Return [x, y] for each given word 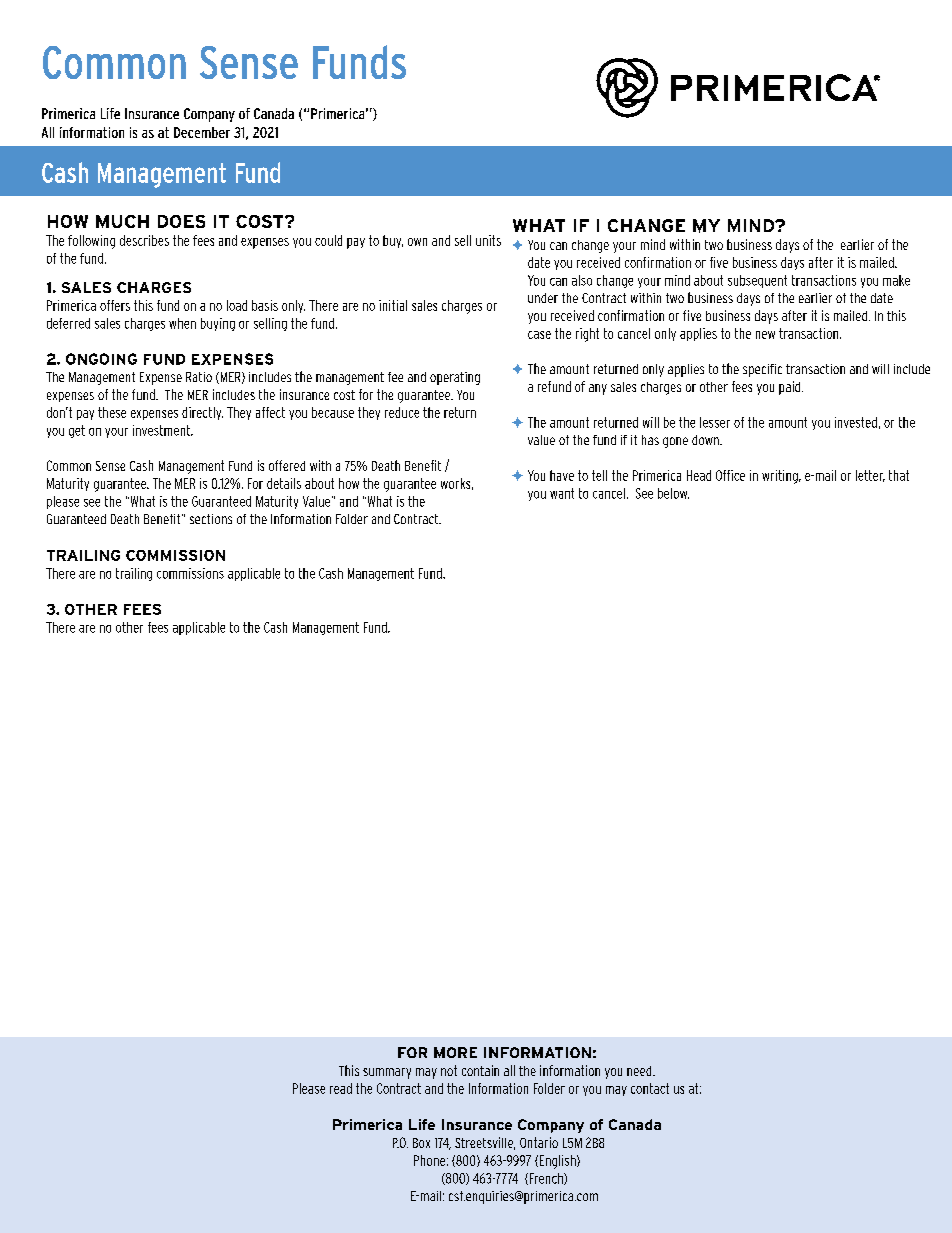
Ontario [539, 1142]
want [562, 493]
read [341, 1088]
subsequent [757, 281]
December [202, 132]
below [673, 493]
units [488, 240]
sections [211, 519]
